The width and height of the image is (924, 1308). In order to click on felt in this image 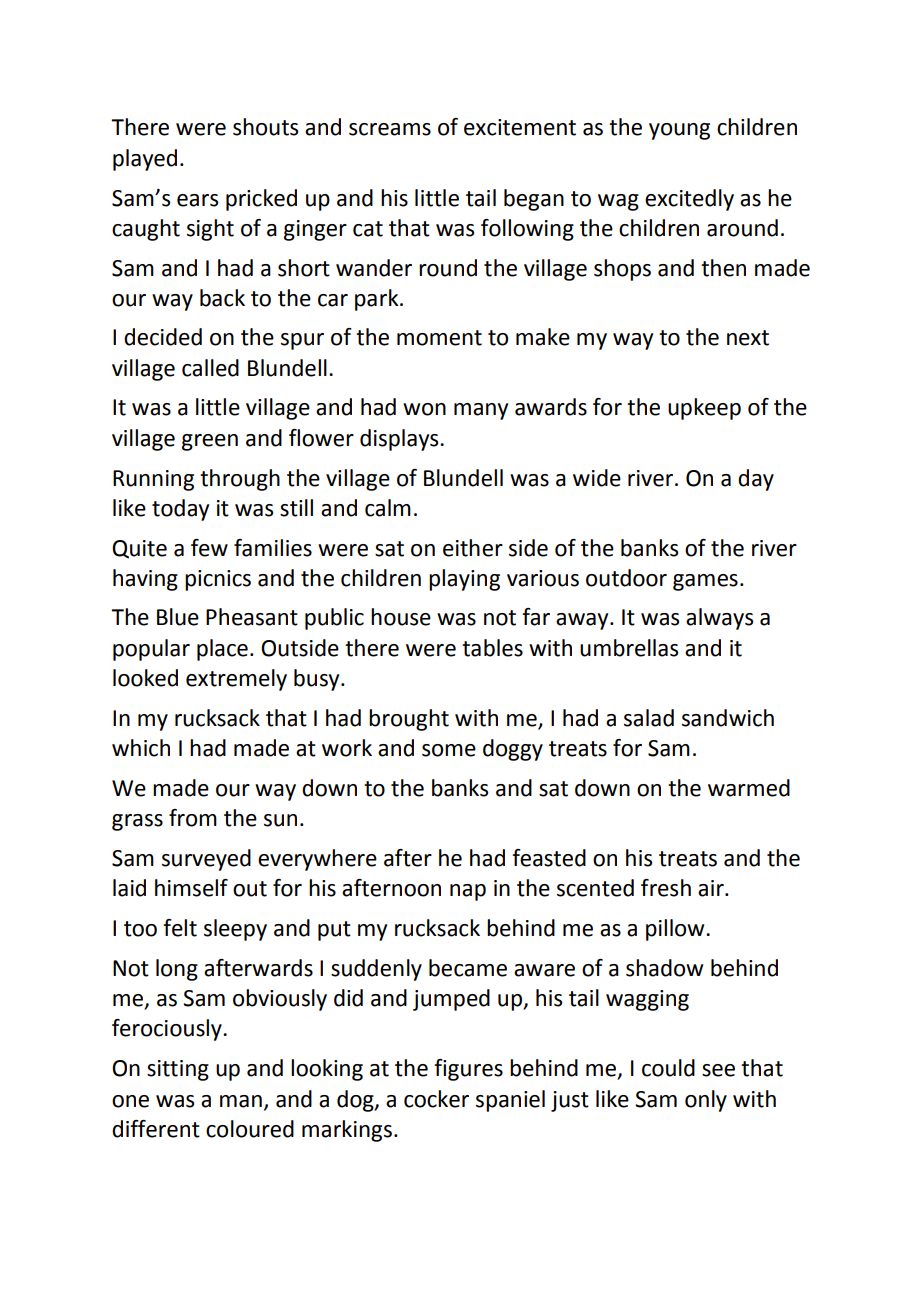, I will do `click(180, 928)`.
